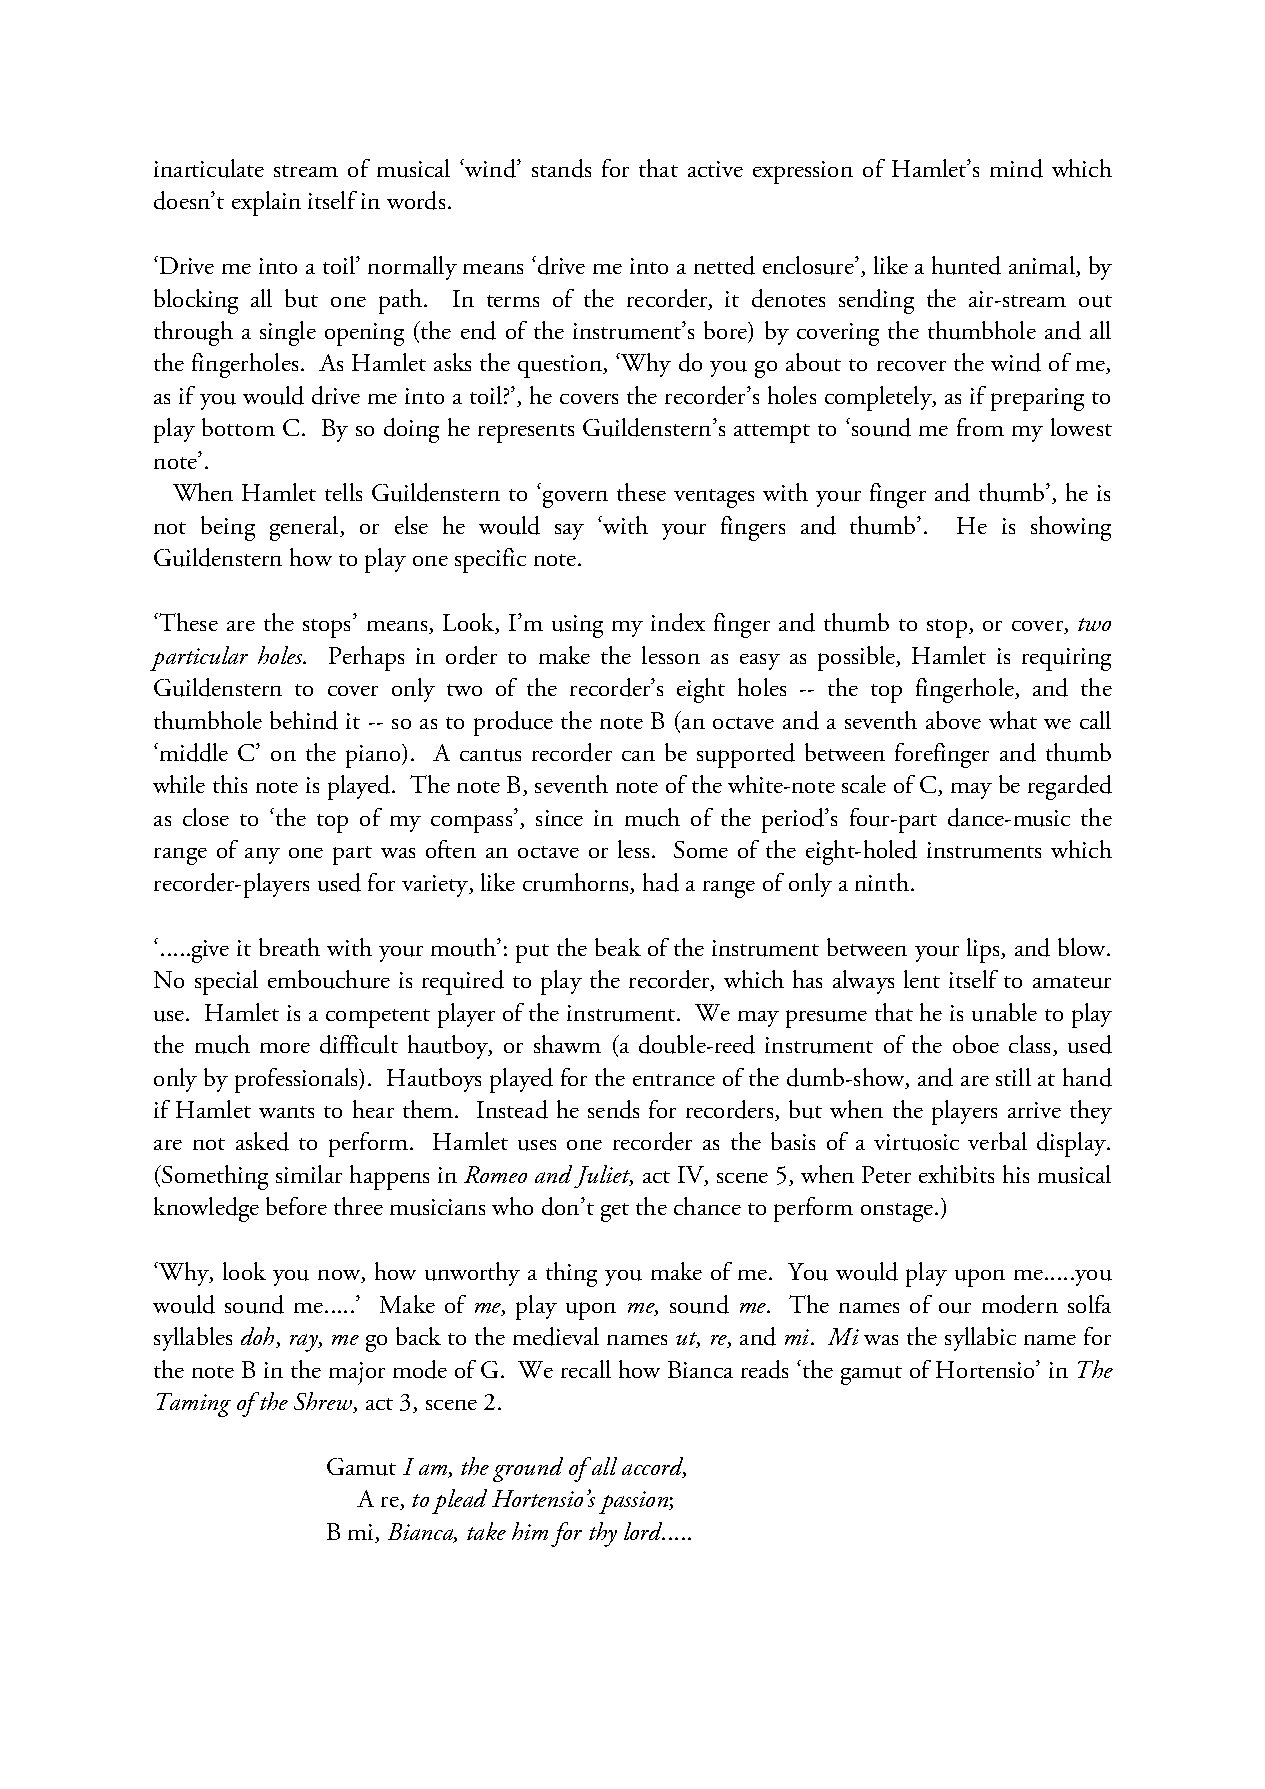  What do you see at coordinates (324, 1402) in the page?
I see `Shrew` at bounding box center [324, 1402].
